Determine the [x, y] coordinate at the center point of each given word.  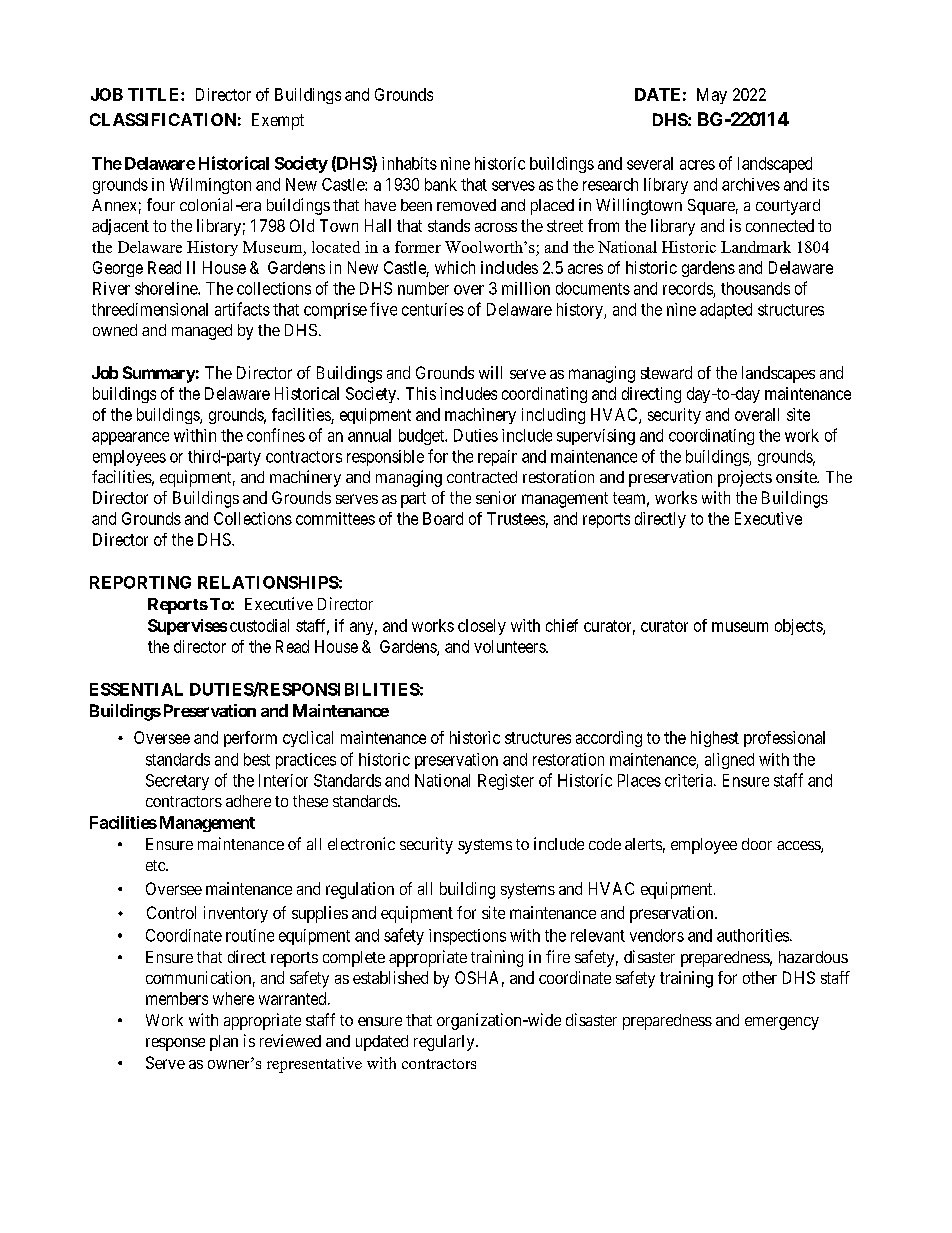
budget [422, 437]
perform [250, 739]
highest [715, 739]
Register [506, 782]
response [175, 1044]
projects [745, 478]
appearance [130, 438]
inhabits [409, 163]
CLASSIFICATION [163, 119]
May [712, 96]
